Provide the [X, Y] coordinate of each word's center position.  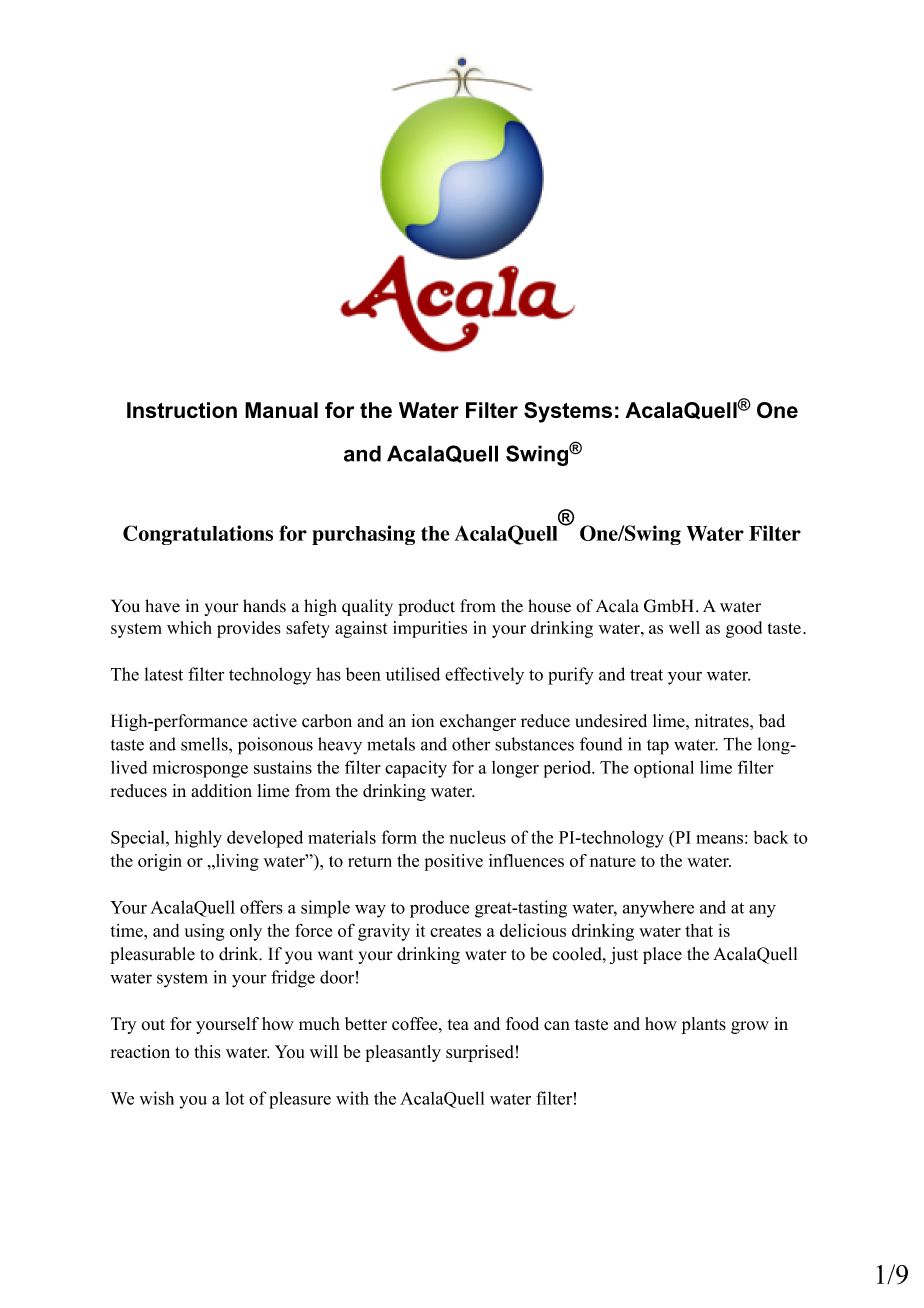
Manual [281, 410]
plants [703, 1025]
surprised [480, 1053]
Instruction [182, 410]
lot [234, 1098]
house [549, 606]
